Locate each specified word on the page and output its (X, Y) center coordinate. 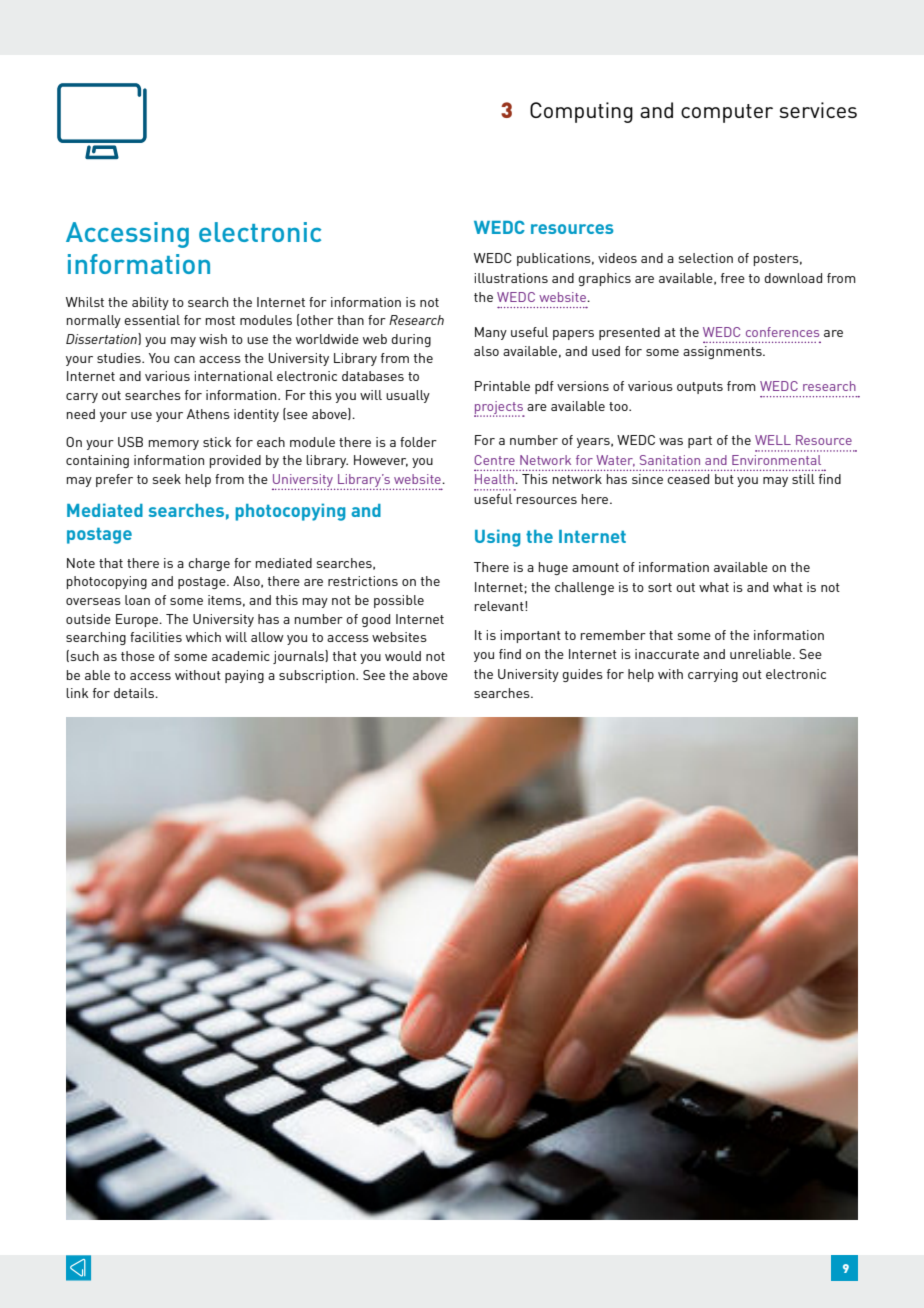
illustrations (511, 278)
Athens (208, 414)
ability (150, 303)
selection (706, 258)
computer (727, 113)
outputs (700, 388)
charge (209, 564)
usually (408, 396)
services (818, 110)
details (135, 693)
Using (498, 538)
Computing (581, 112)
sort (660, 587)
